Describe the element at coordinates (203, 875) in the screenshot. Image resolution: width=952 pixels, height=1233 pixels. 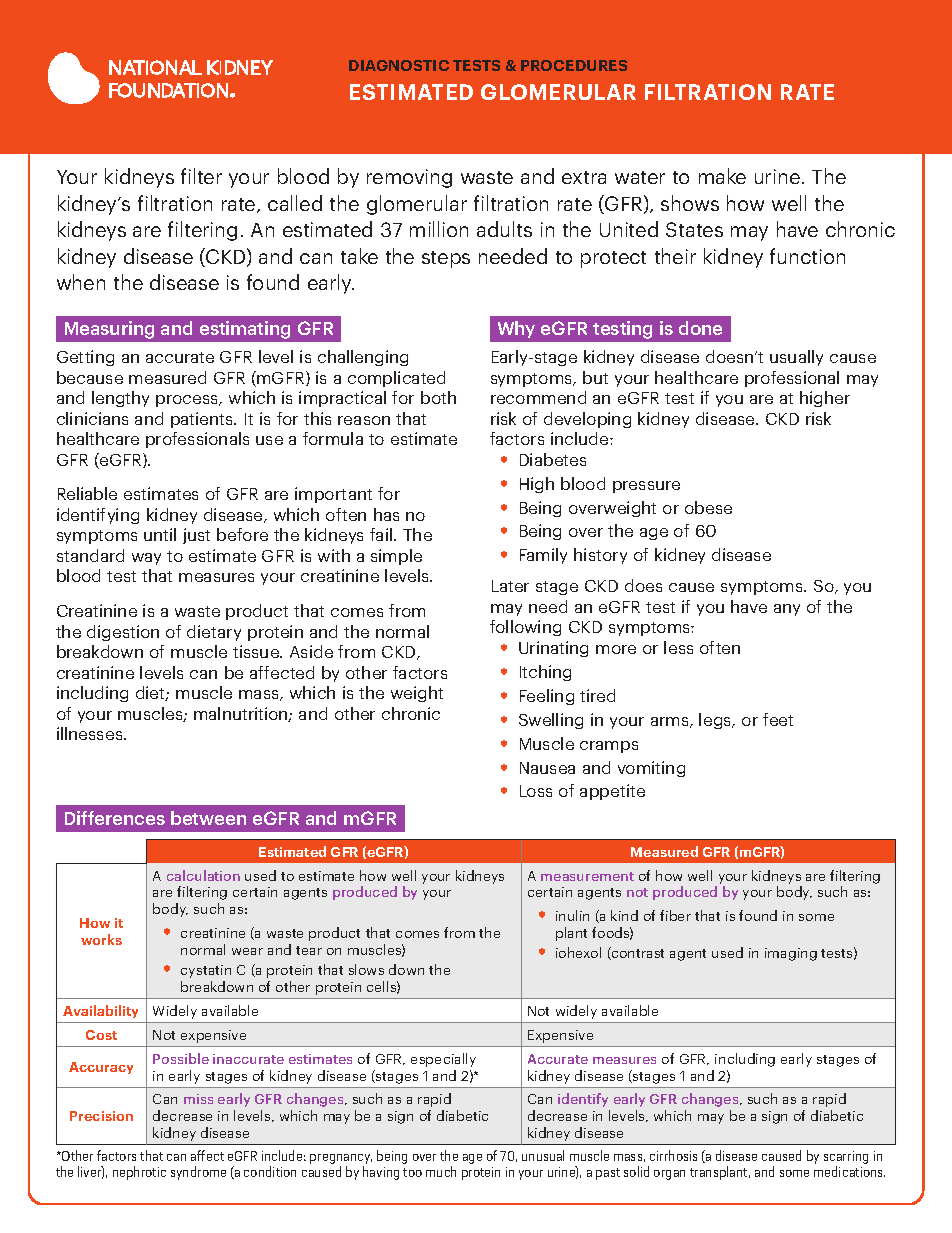
I see `calculation` at that location.
